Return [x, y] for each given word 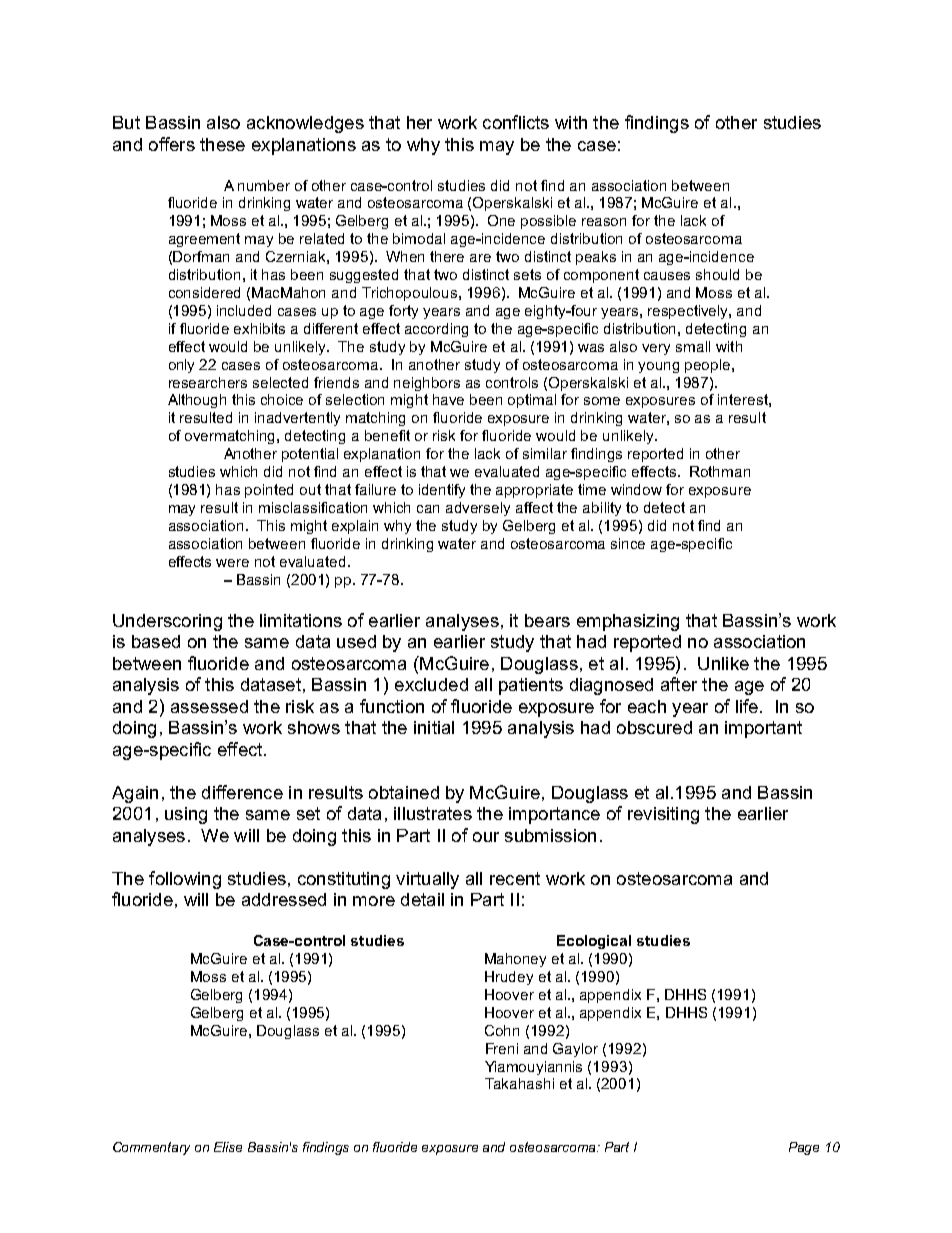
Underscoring [167, 622]
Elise [228, 1147]
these [222, 144]
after [679, 684]
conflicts [516, 122]
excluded [431, 684]
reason [604, 222]
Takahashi [519, 1083]
